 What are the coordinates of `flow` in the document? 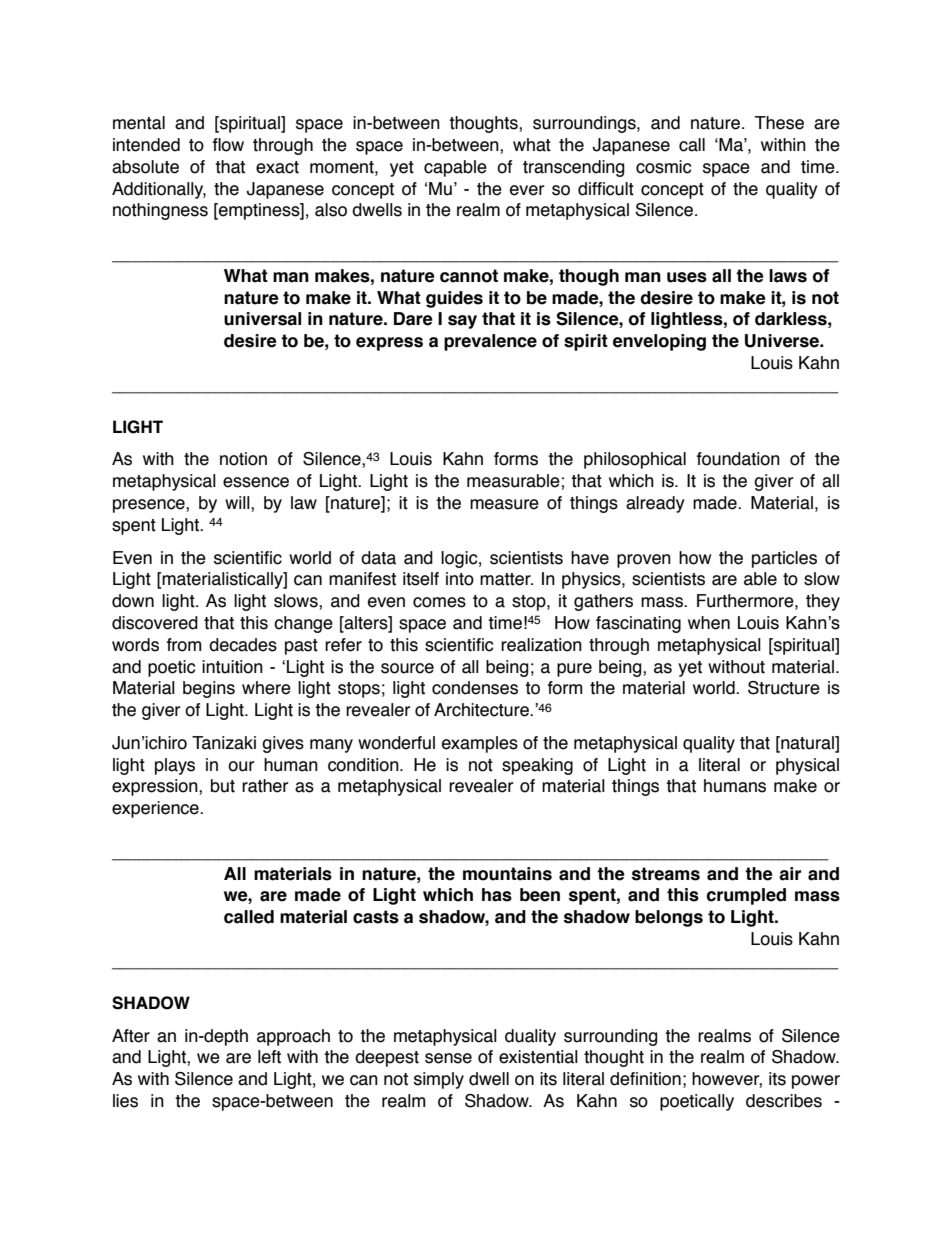 It's located at (228, 145).
